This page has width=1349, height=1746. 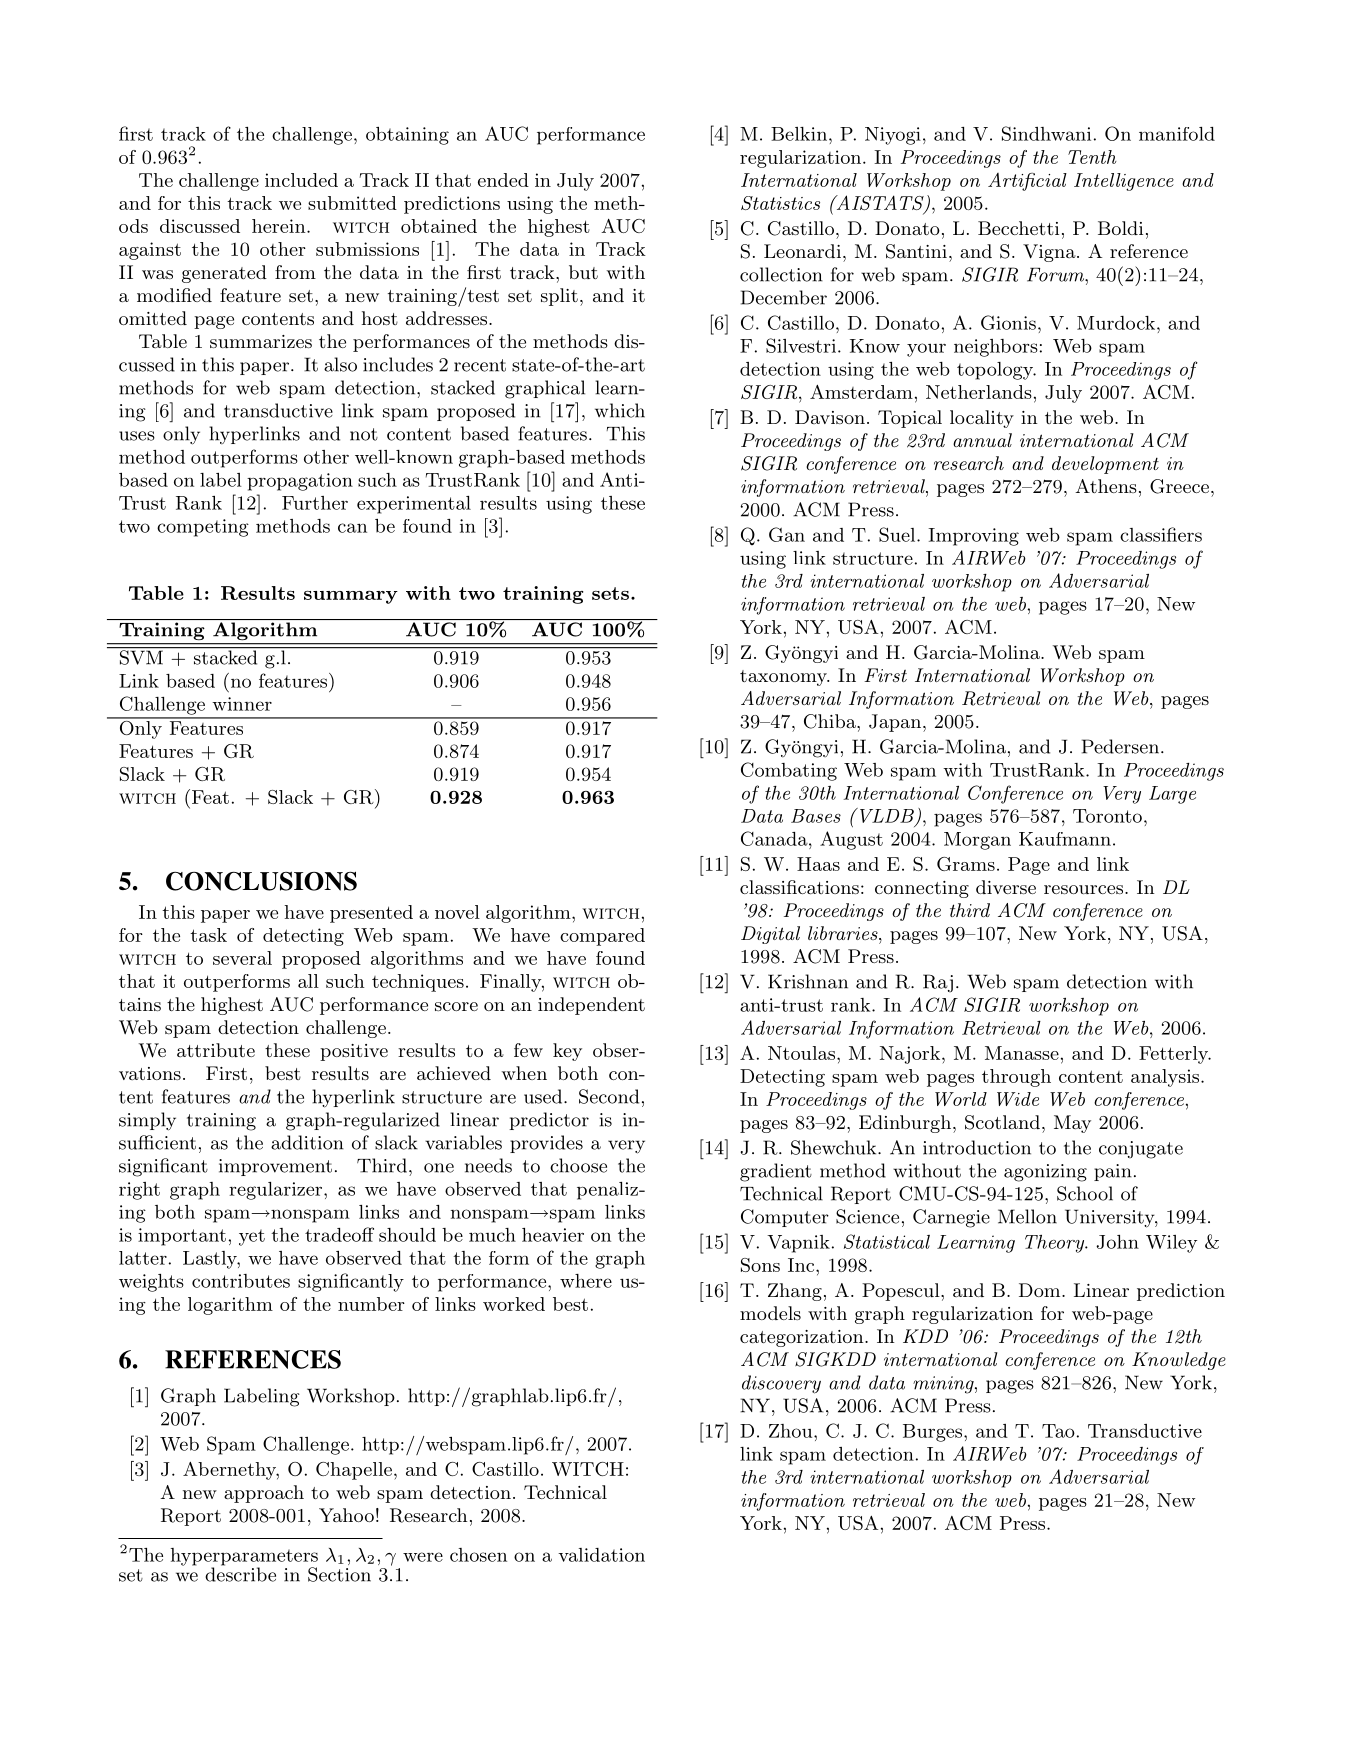 I want to click on Athens, so click(x=1106, y=486).
